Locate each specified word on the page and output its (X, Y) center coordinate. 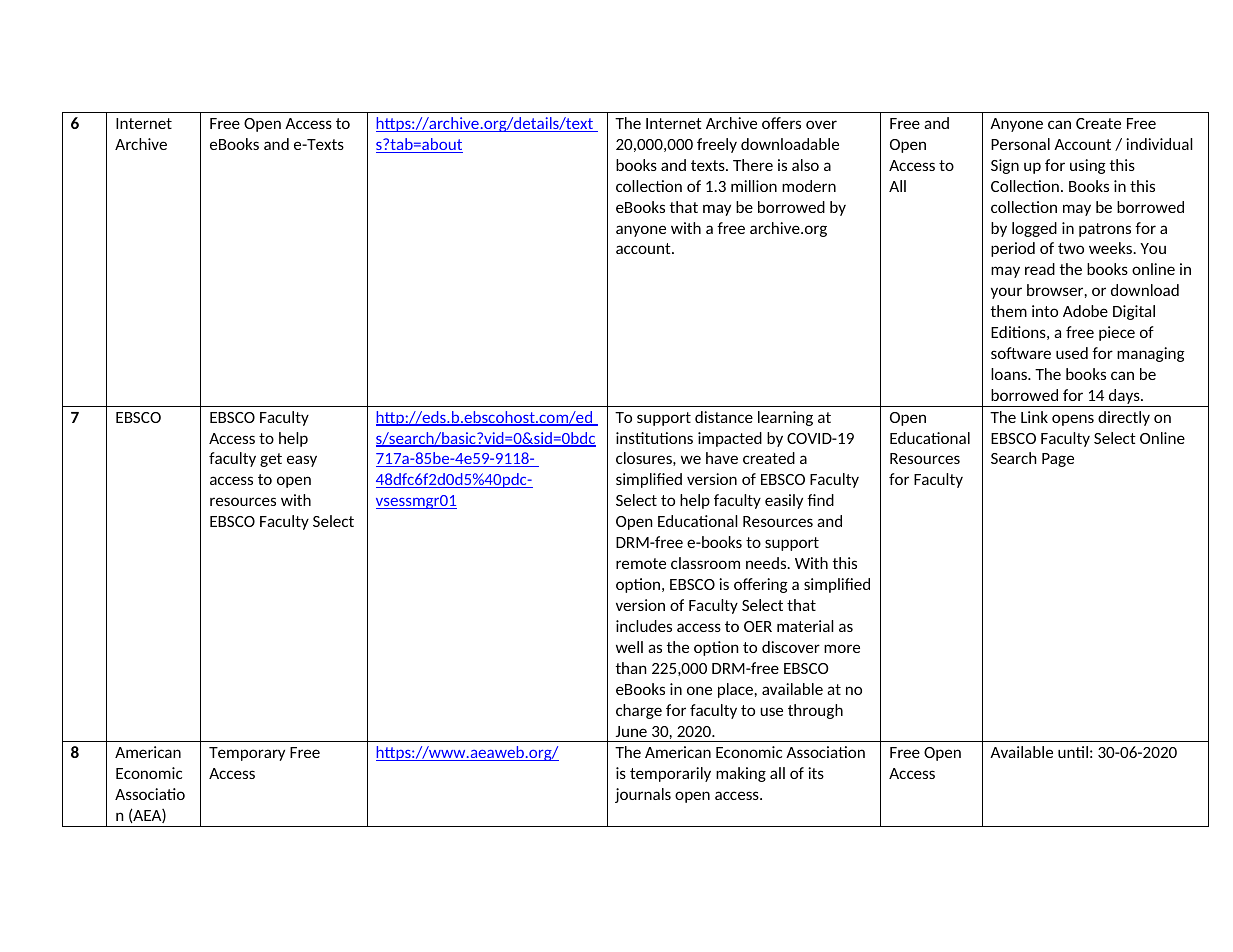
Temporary (247, 754)
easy (302, 461)
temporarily (670, 774)
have (722, 458)
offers (781, 123)
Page (1058, 460)
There (753, 165)
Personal (1020, 144)
